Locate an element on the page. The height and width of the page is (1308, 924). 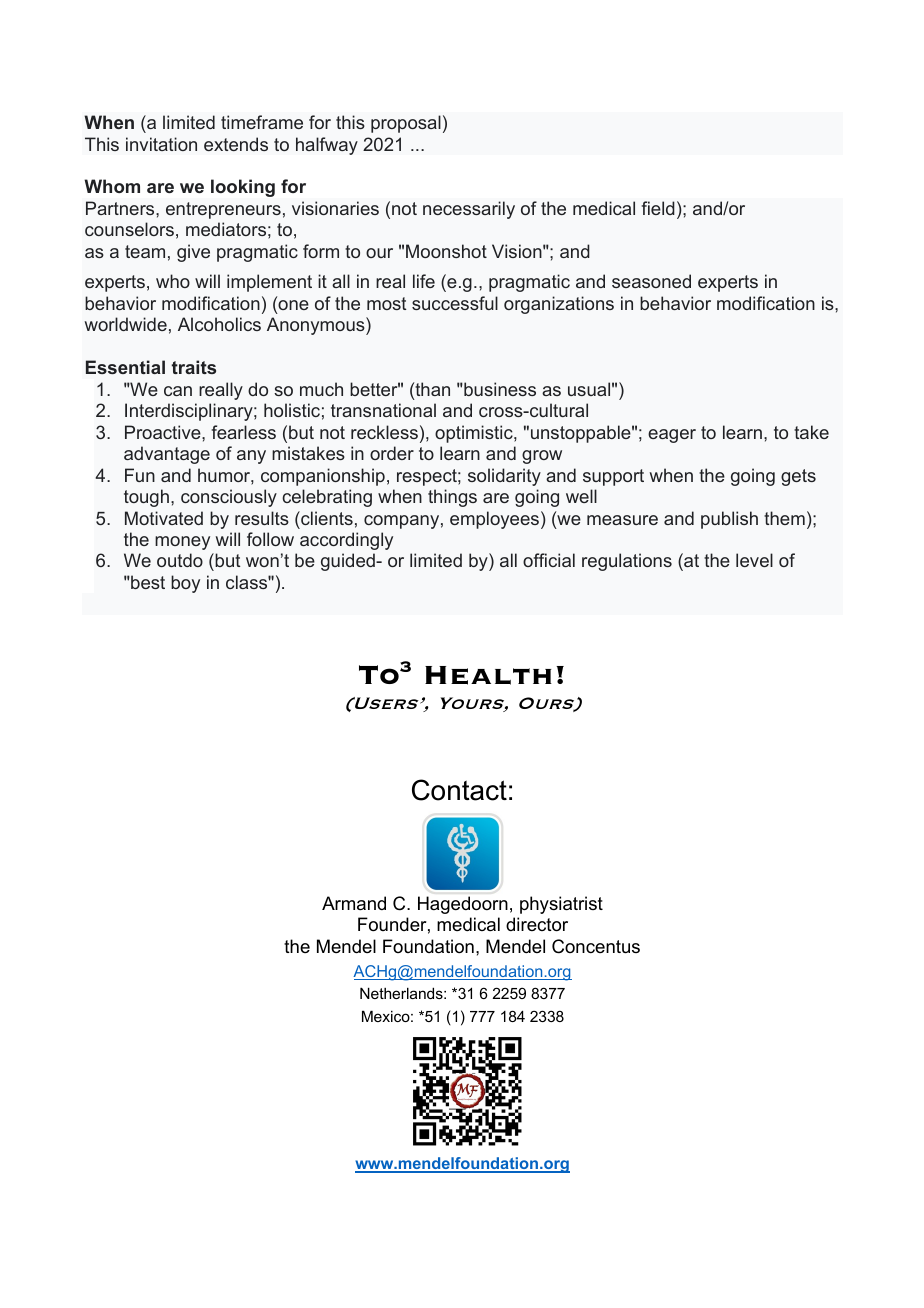
seasoned is located at coordinates (651, 281).
